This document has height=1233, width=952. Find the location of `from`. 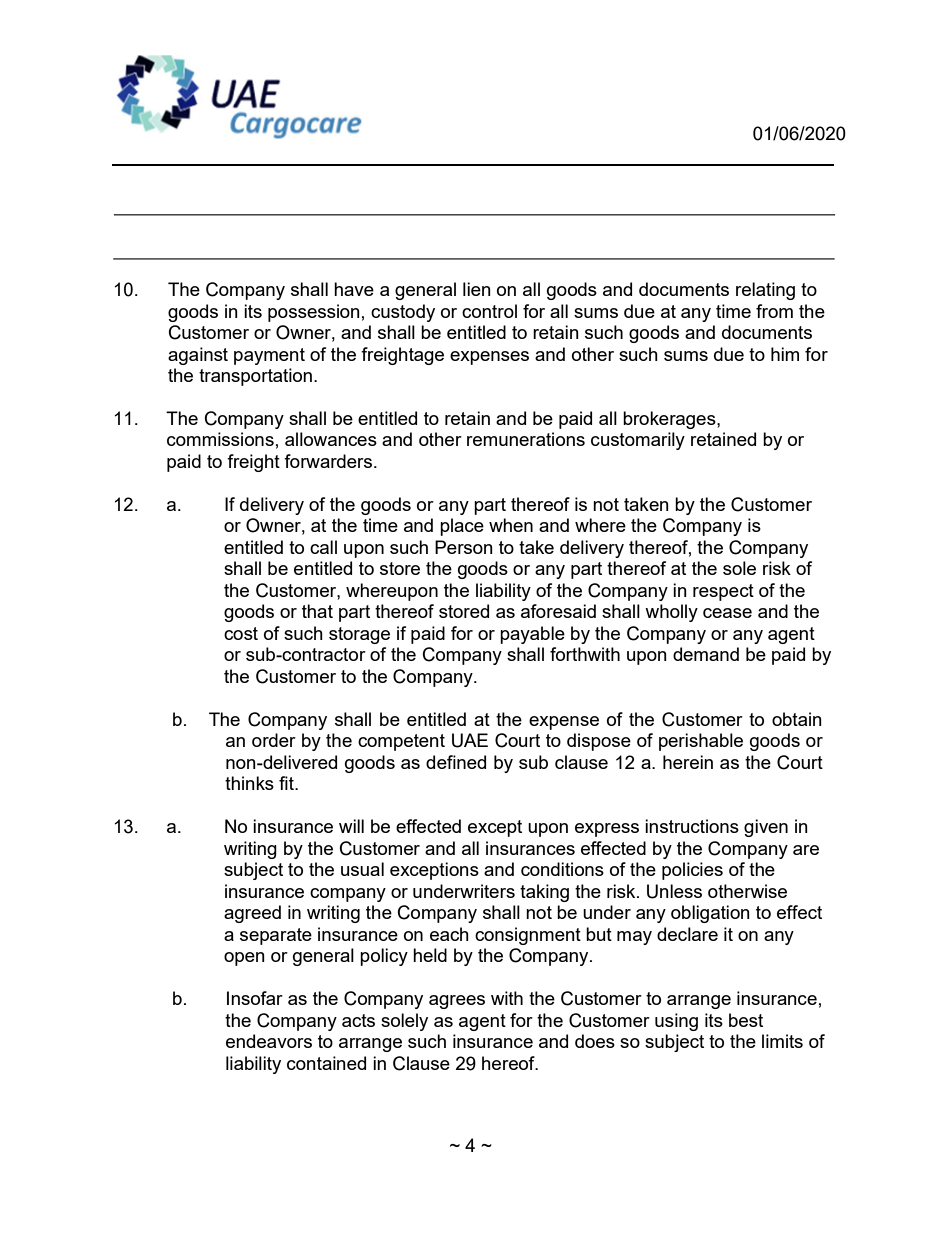

from is located at coordinates (774, 311).
